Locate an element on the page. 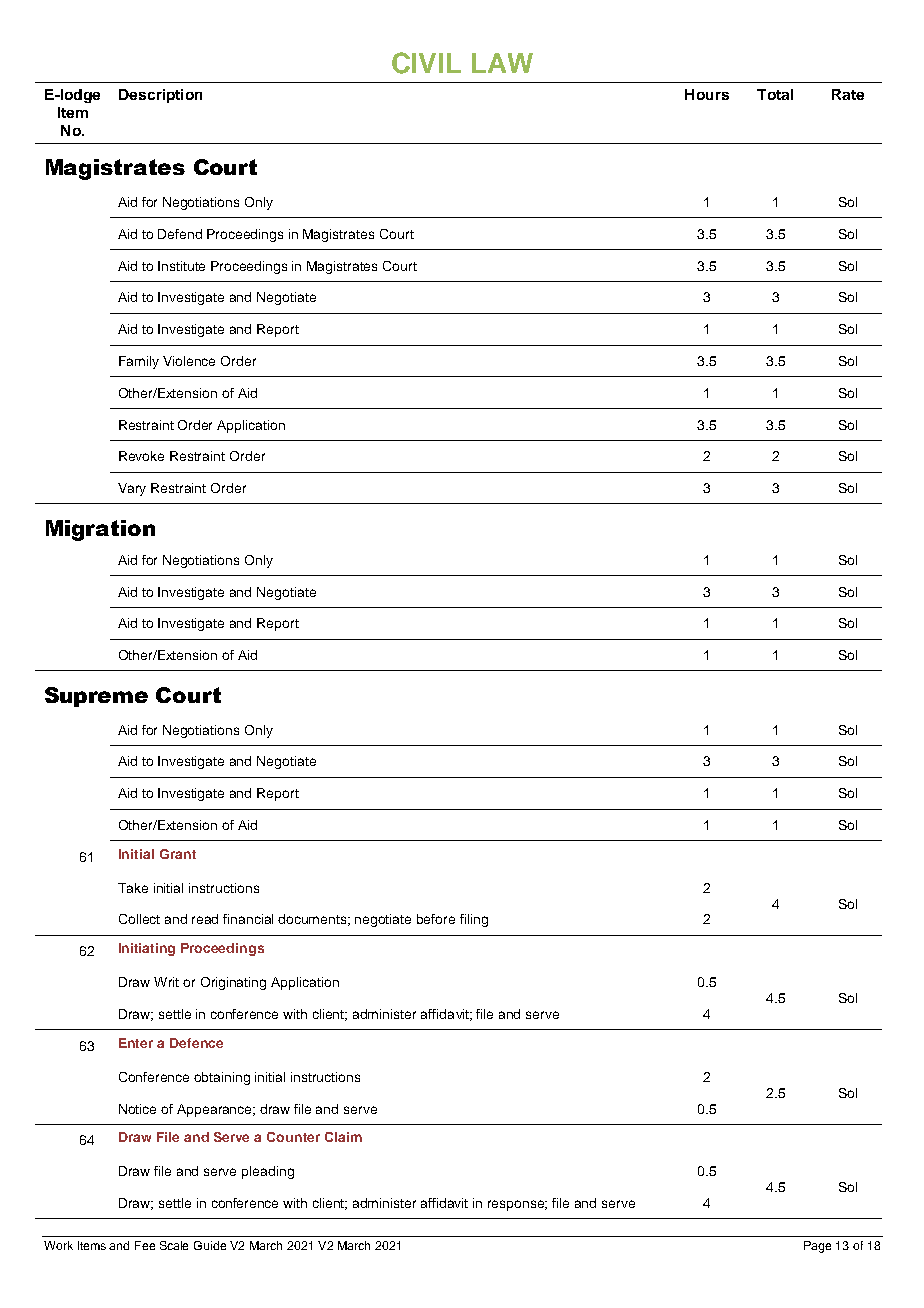 Image resolution: width=924 pixels, height=1308 pixels. Description is located at coordinates (160, 96).
